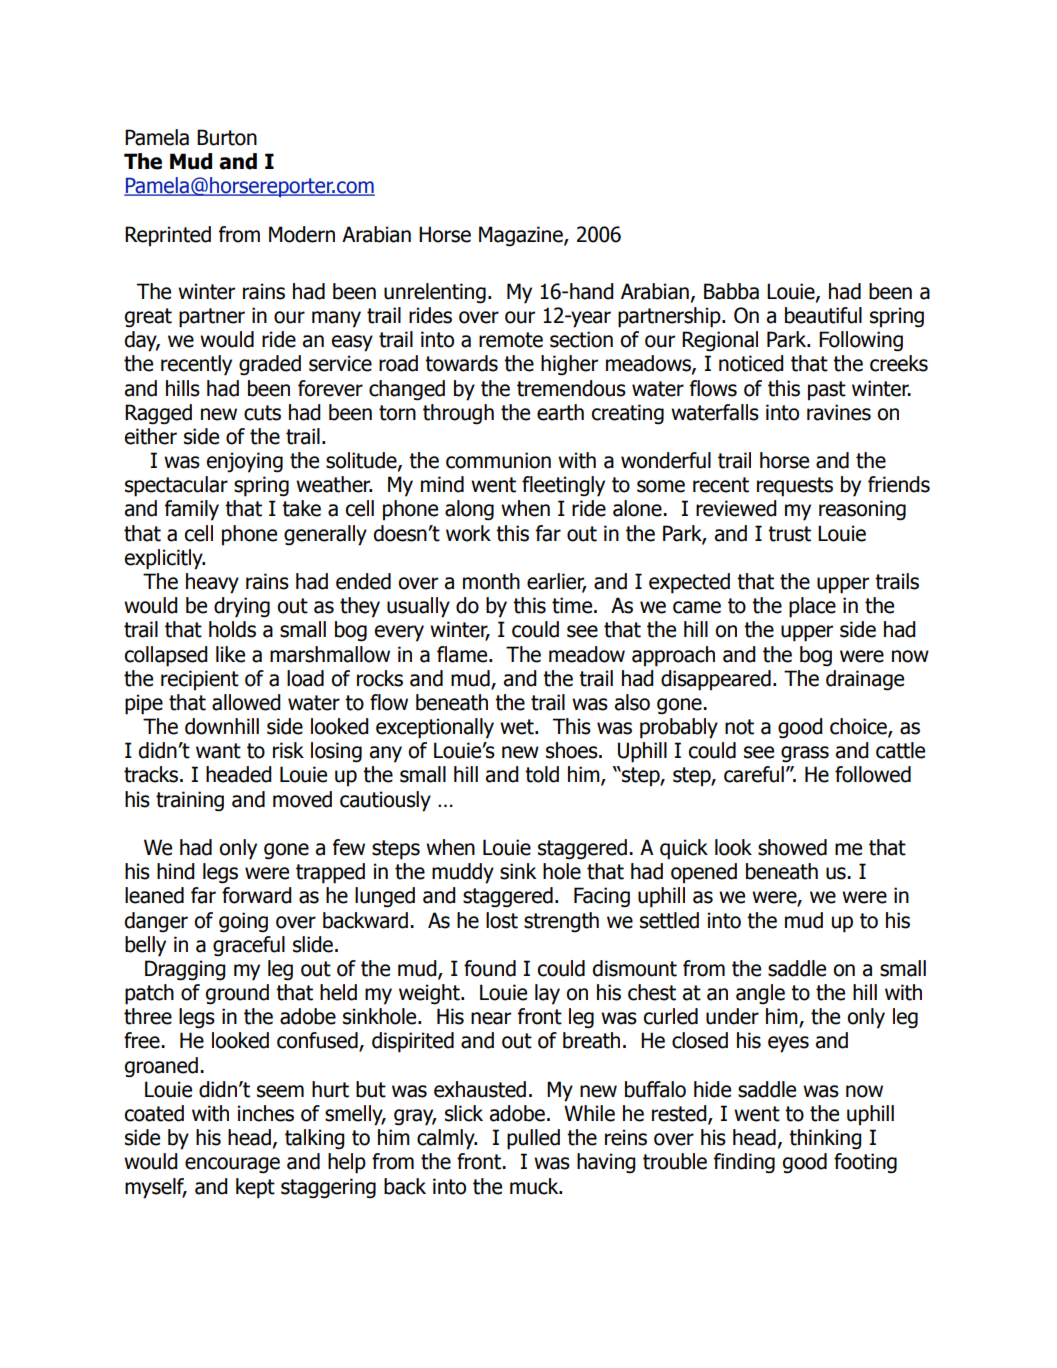 The image size is (1057, 1368). Describe the element at coordinates (823, 315) in the screenshot. I see `beautiful` at that location.
